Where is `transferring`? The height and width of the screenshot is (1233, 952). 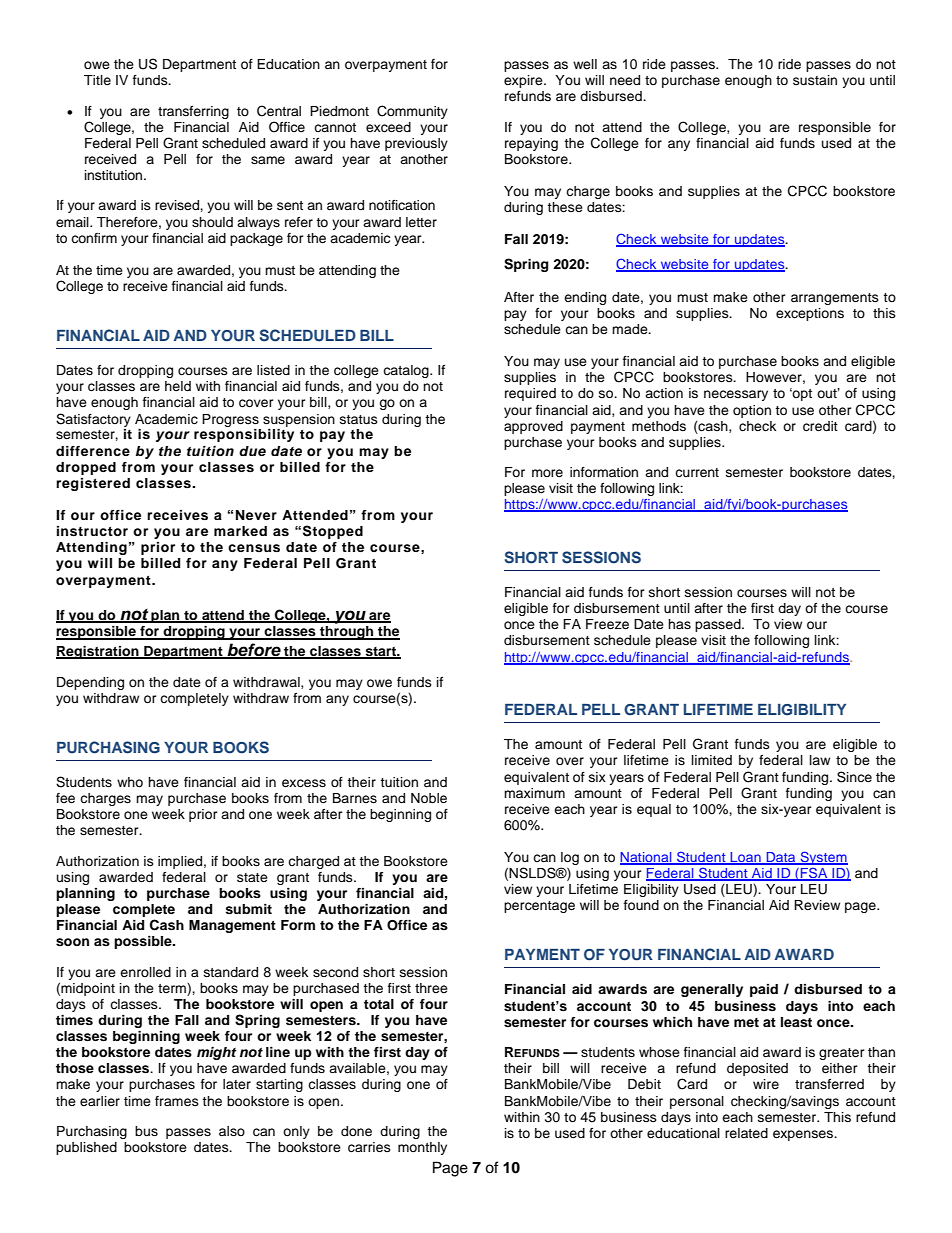
transferring is located at coordinates (193, 112).
